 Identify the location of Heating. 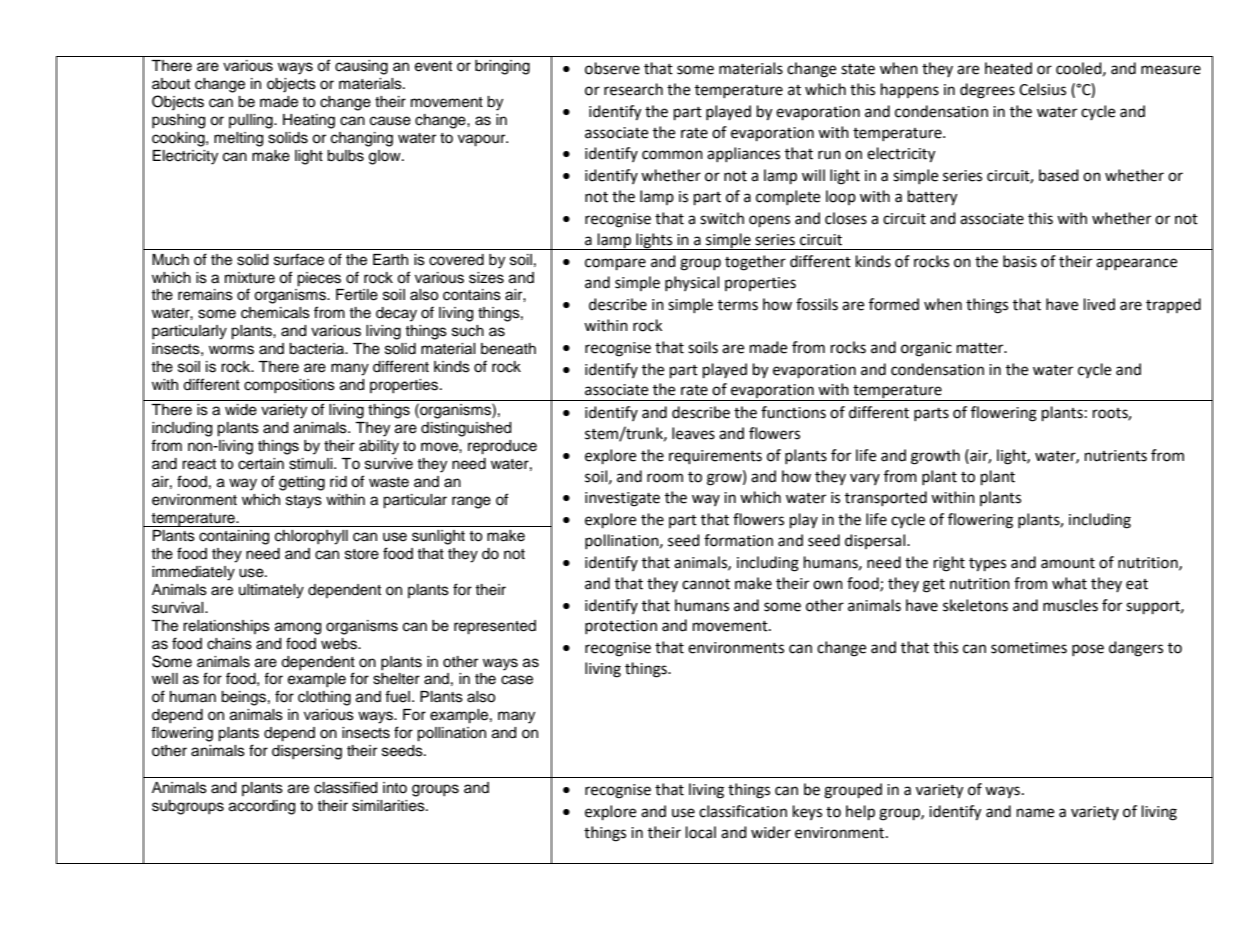
(309, 121).
